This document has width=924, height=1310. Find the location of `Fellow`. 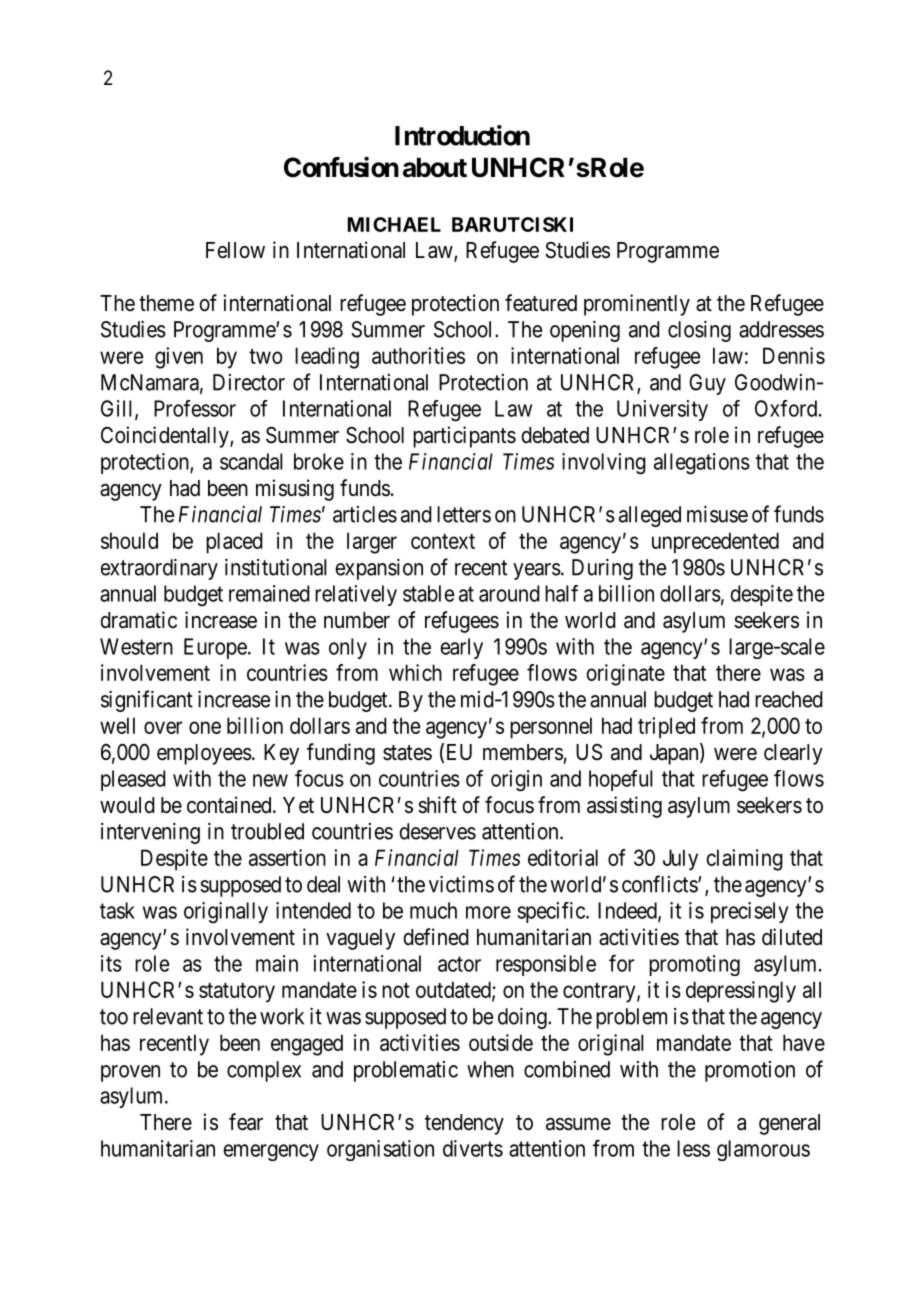

Fellow is located at coordinates (235, 250).
